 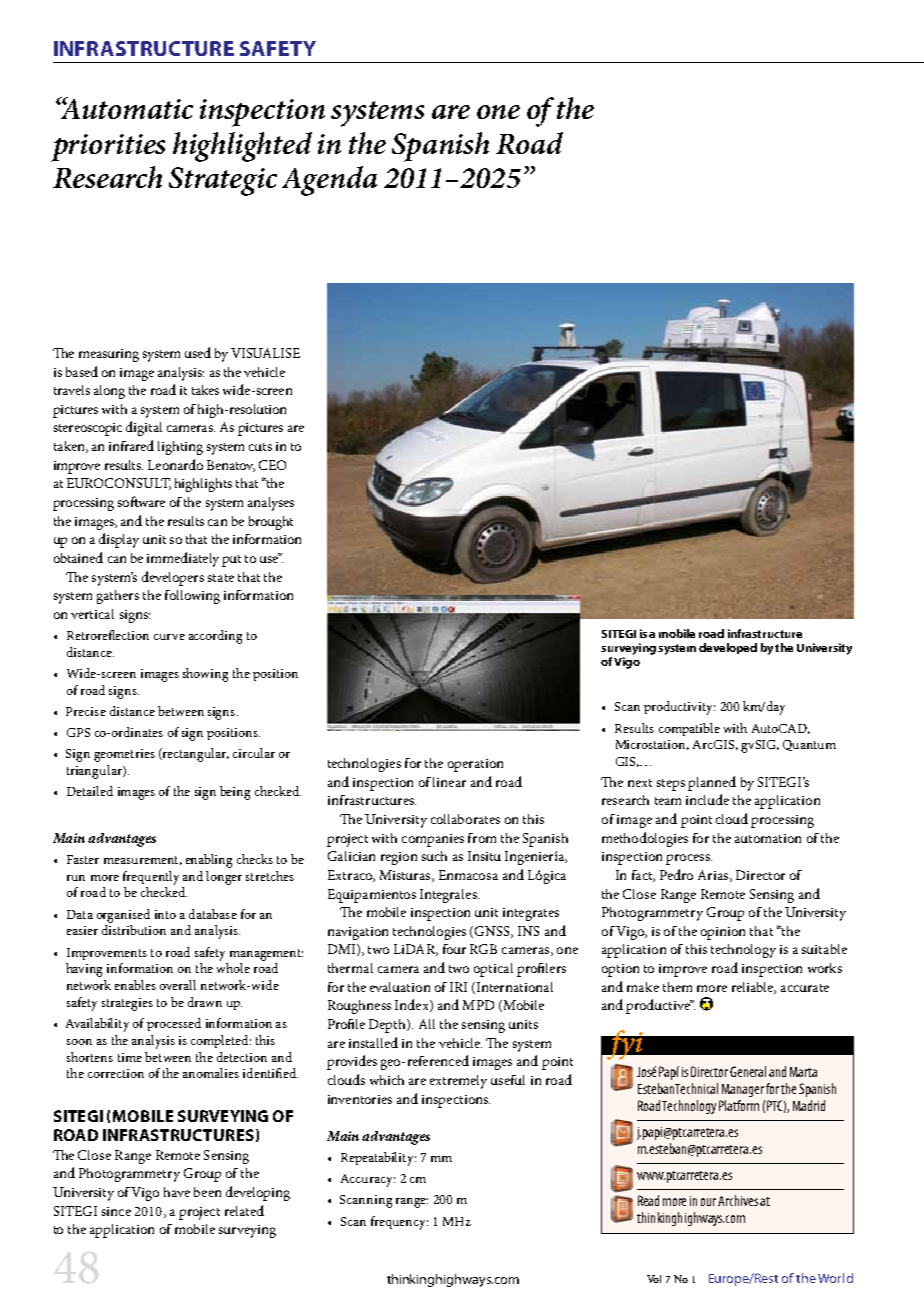 What do you see at coordinates (223, 181) in the document?
I see `Strategic` at bounding box center [223, 181].
